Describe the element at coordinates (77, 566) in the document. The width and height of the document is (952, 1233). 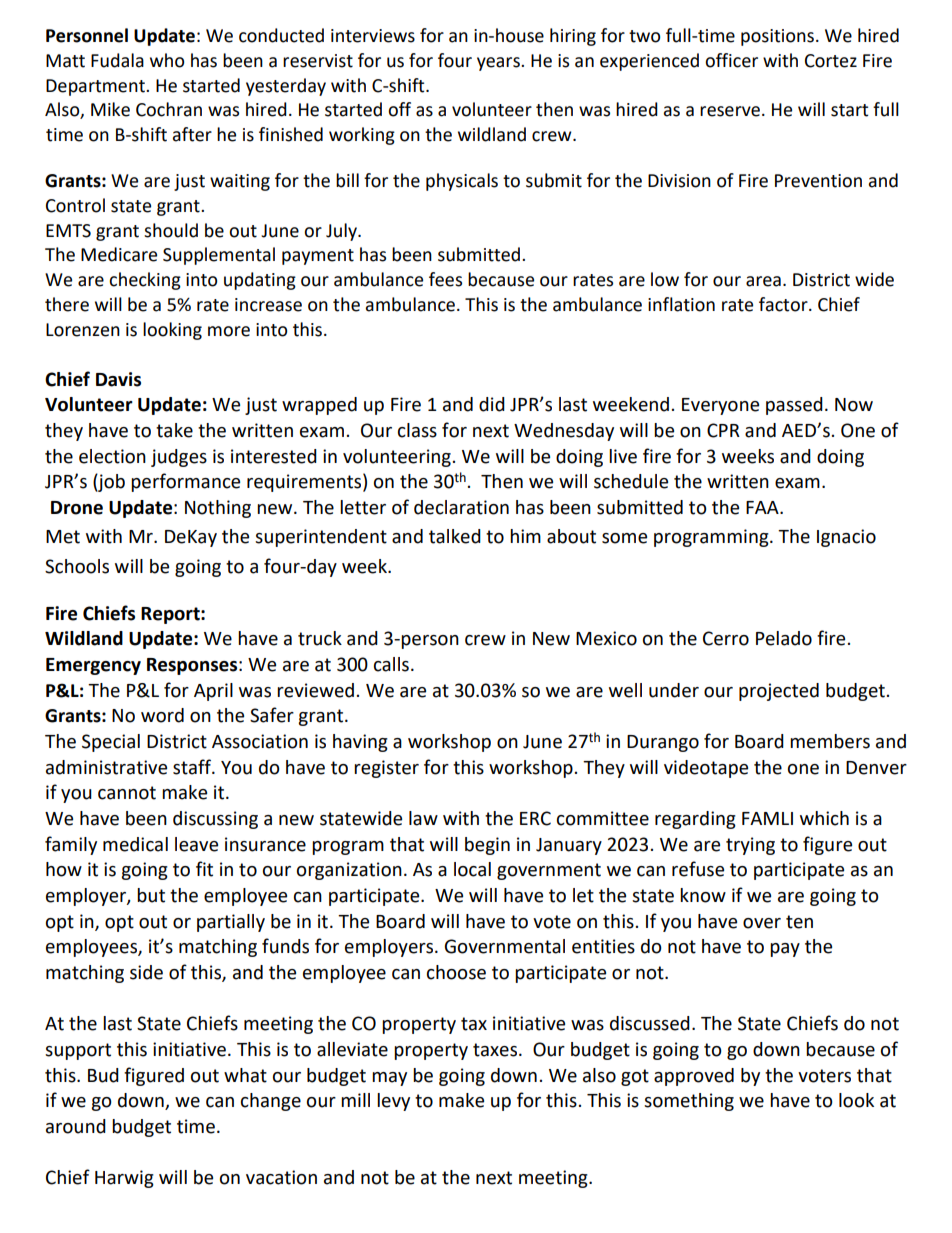
I see `Schools` at that location.
